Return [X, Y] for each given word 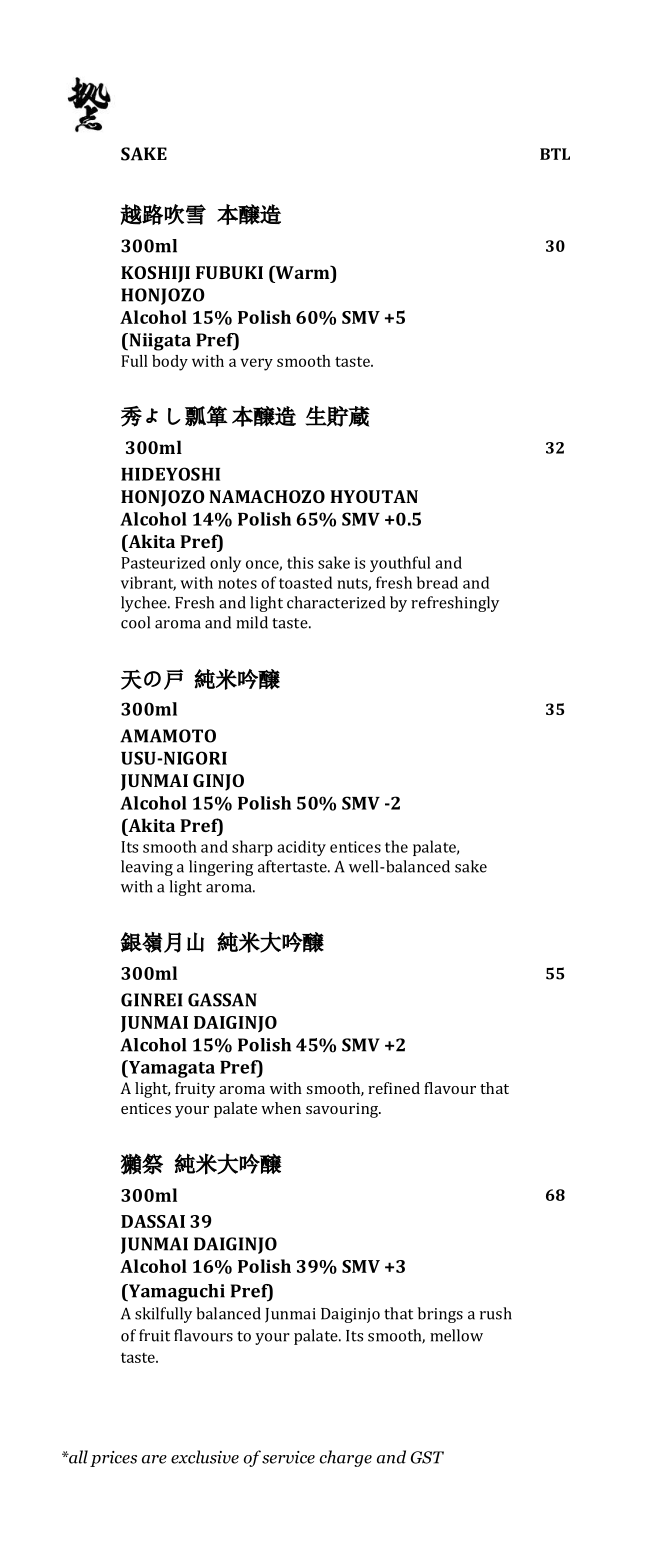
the [396, 846]
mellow [456, 1335]
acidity [301, 848]
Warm [302, 272]
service [288, 1457]
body [170, 363]
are [154, 1459]
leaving [147, 868]
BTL [555, 154]
